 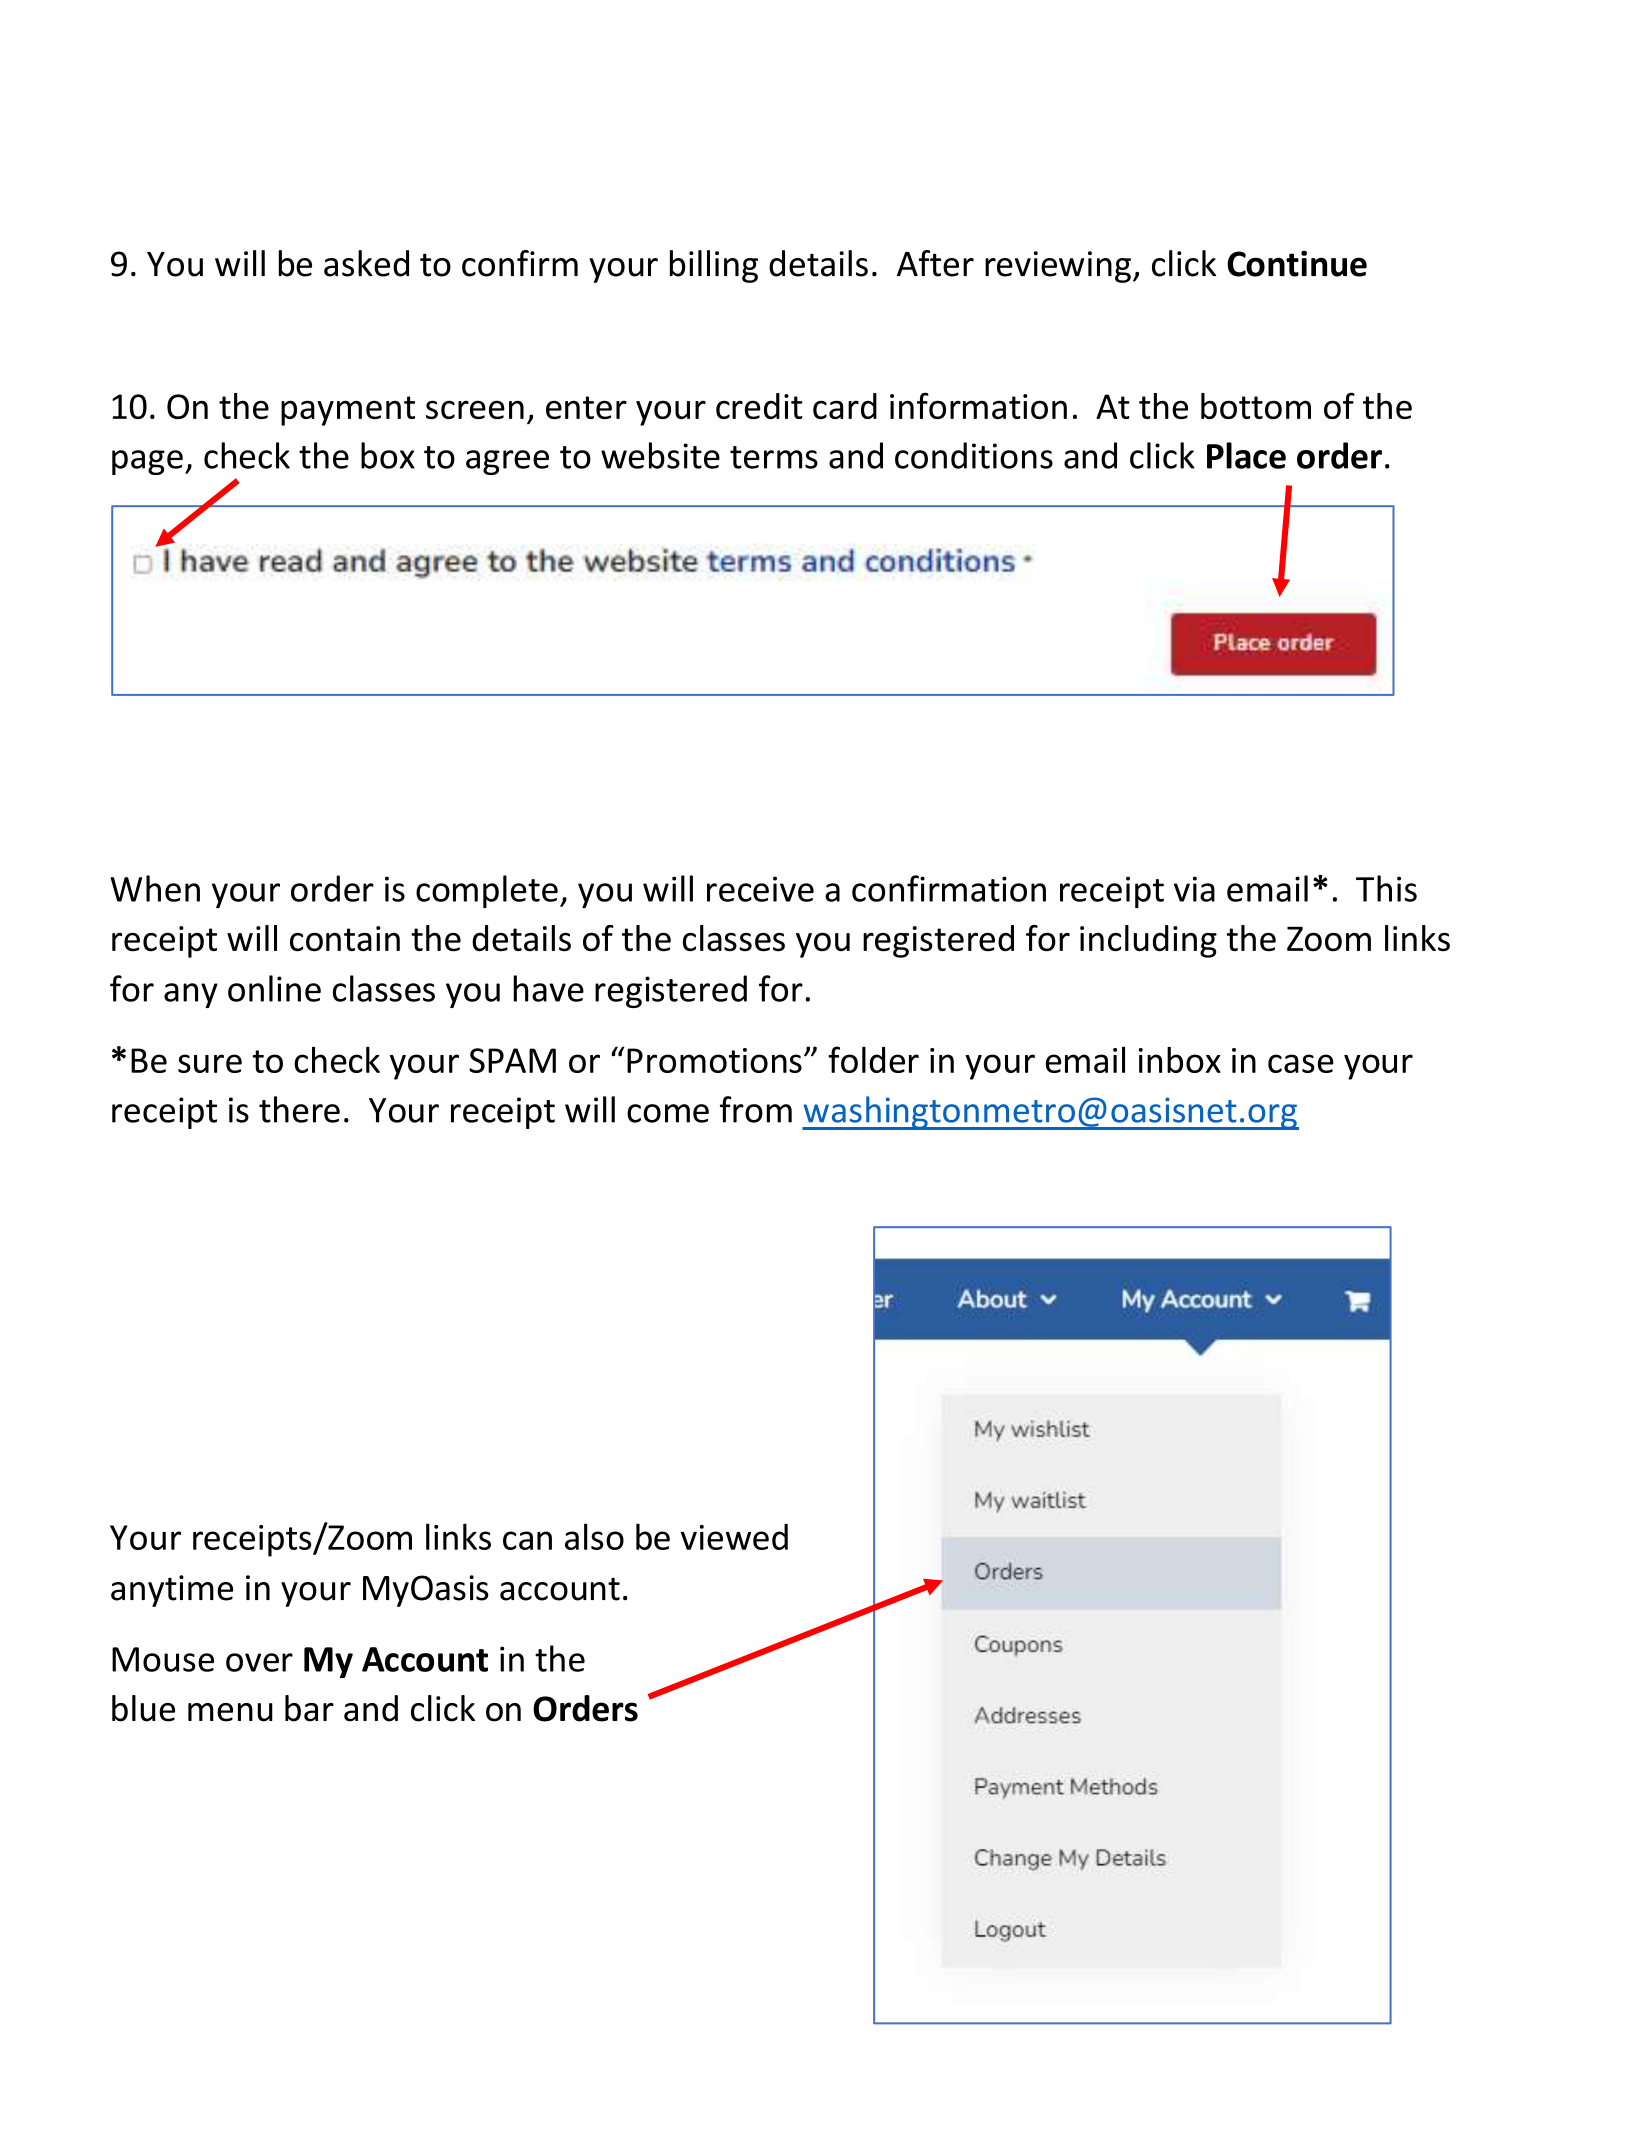 What do you see at coordinates (594, 1536) in the document?
I see `also` at bounding box center [594, 1536].
